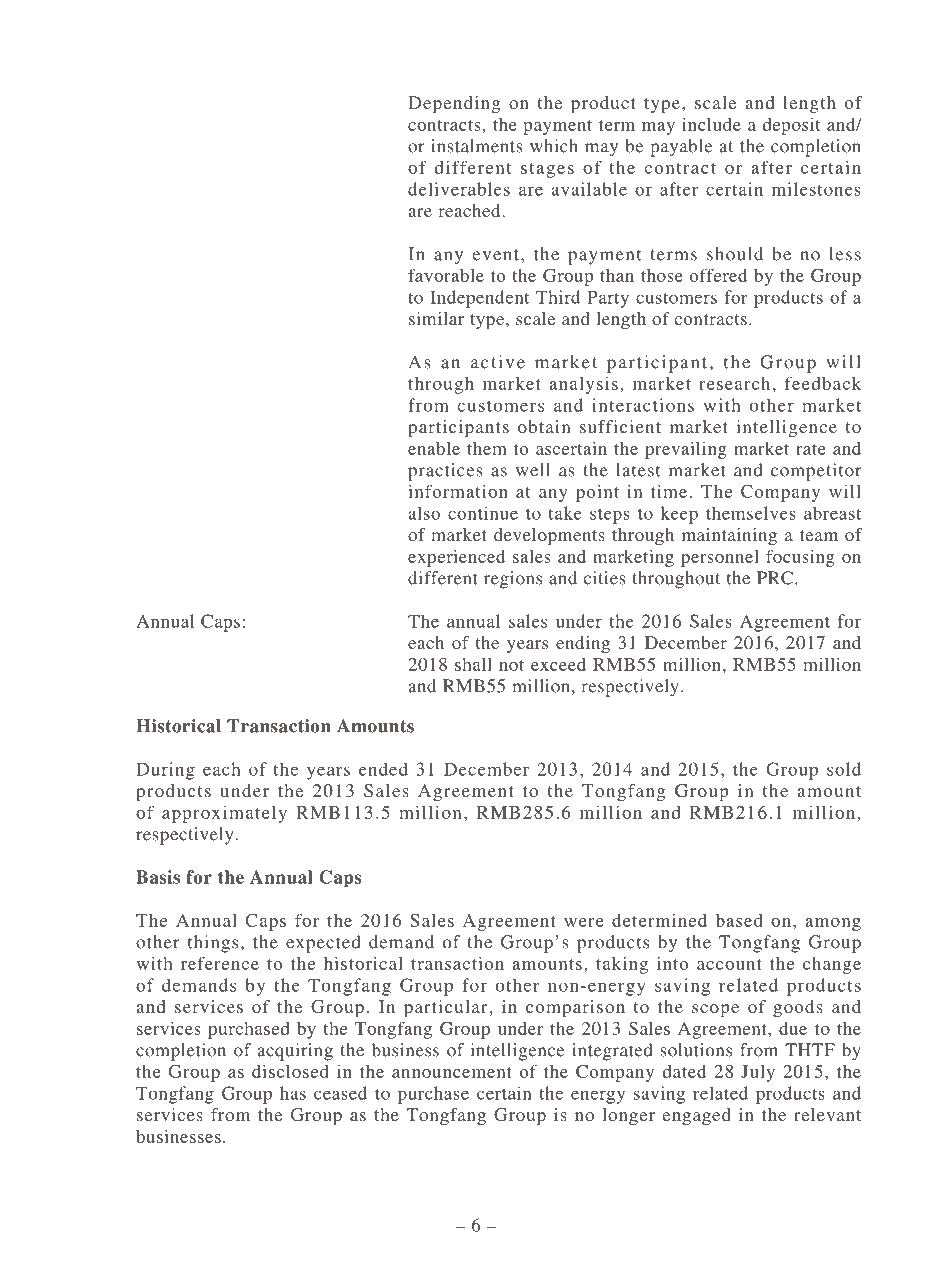  Describe the element at coordinates (758, 1073) in the image. I see `July` at that location.
